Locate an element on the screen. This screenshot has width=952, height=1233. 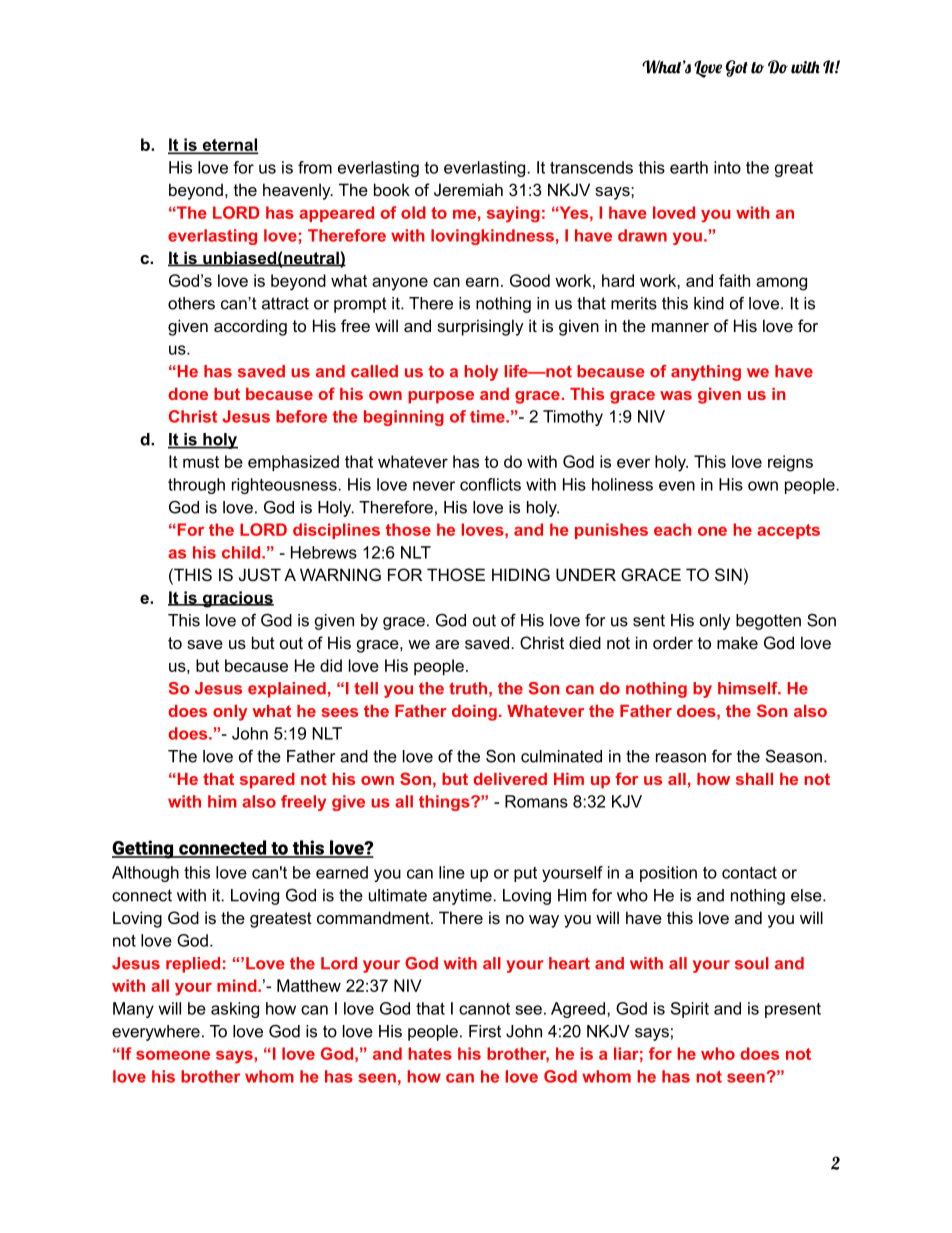
gracious is located at coordinates (237, 599).
